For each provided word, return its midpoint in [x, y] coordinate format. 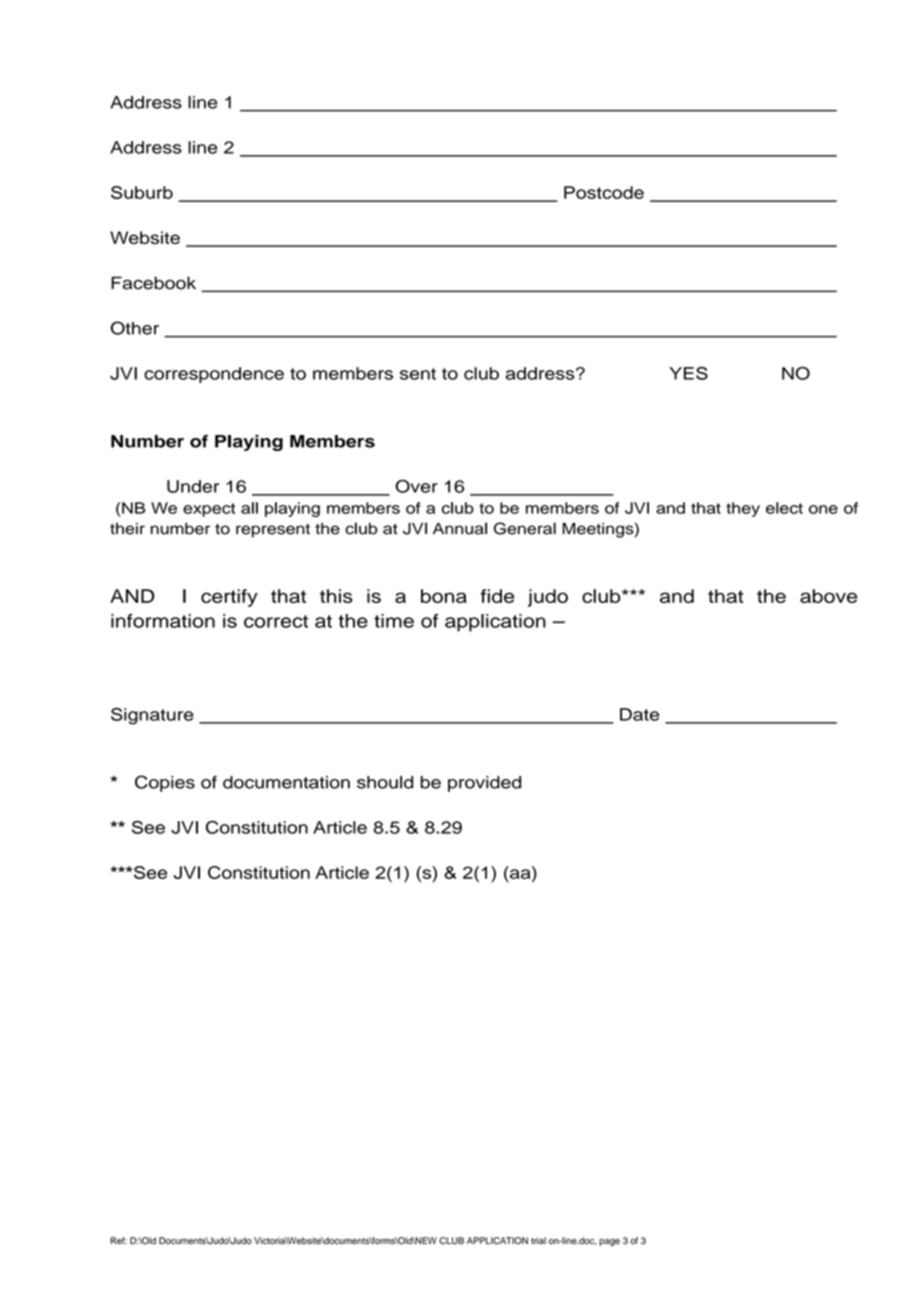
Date [640, 714]
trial [538, 1241]
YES [688, 373]
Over [416, 486]
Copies [165, 783]
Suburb [142, 192]
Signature [152, 716]
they [743, 509]
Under [193, 486]
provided [484, 784]
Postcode [604, 192]
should [385, 782]
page [609, 1242]
